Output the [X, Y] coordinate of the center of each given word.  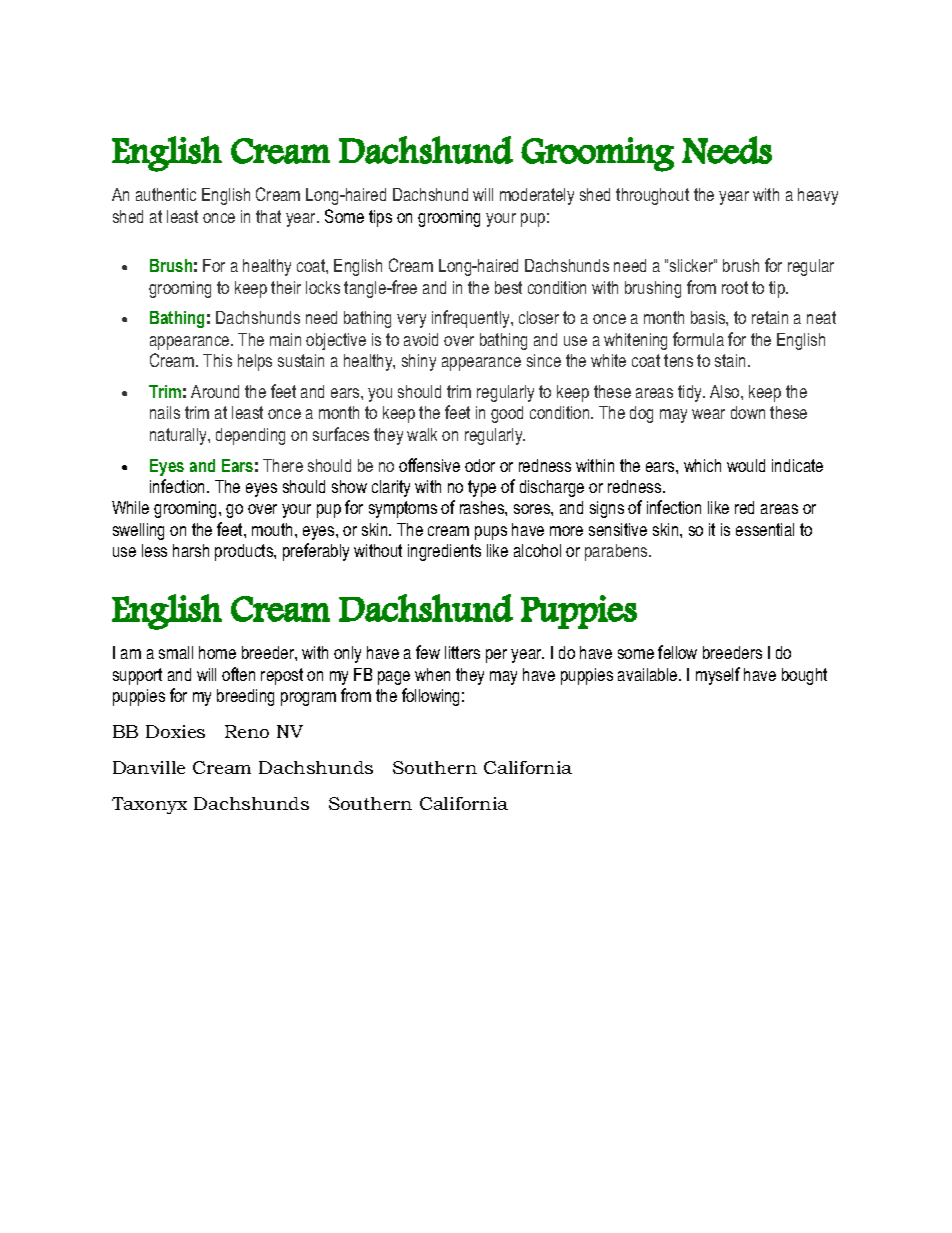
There [283, 465]
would [746, 465]
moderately [537, 196]
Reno [247, 731]
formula [698, 339]
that [268, 216]
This [217, 360]
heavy [818, 196]
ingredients [444, 552]
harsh [191, 550]
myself [718, 676]
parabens [617, 552]
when [432, 674]
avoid [421, 339]
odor [480, 465]
